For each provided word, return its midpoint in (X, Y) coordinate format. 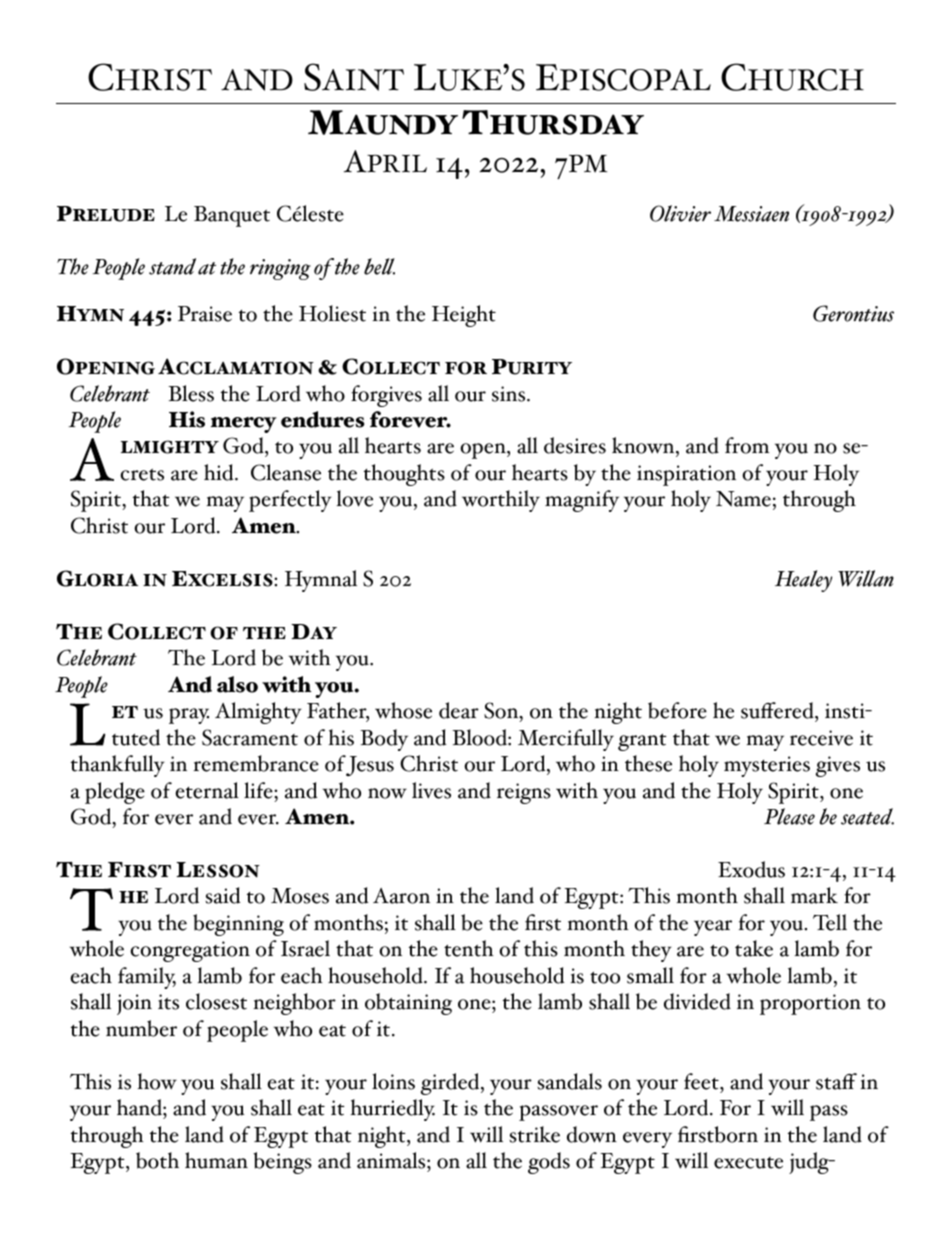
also (237, 684)
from (747, 445)
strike (535, 1134)
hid (220, 472)
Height (464, 316)
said (223, 895)
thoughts (404, 475)
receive (821, 738)
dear (459, 710)
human (216, 1160)
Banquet (232, 216)
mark (814, 895)
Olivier (680, 213)
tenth (469, 948)
